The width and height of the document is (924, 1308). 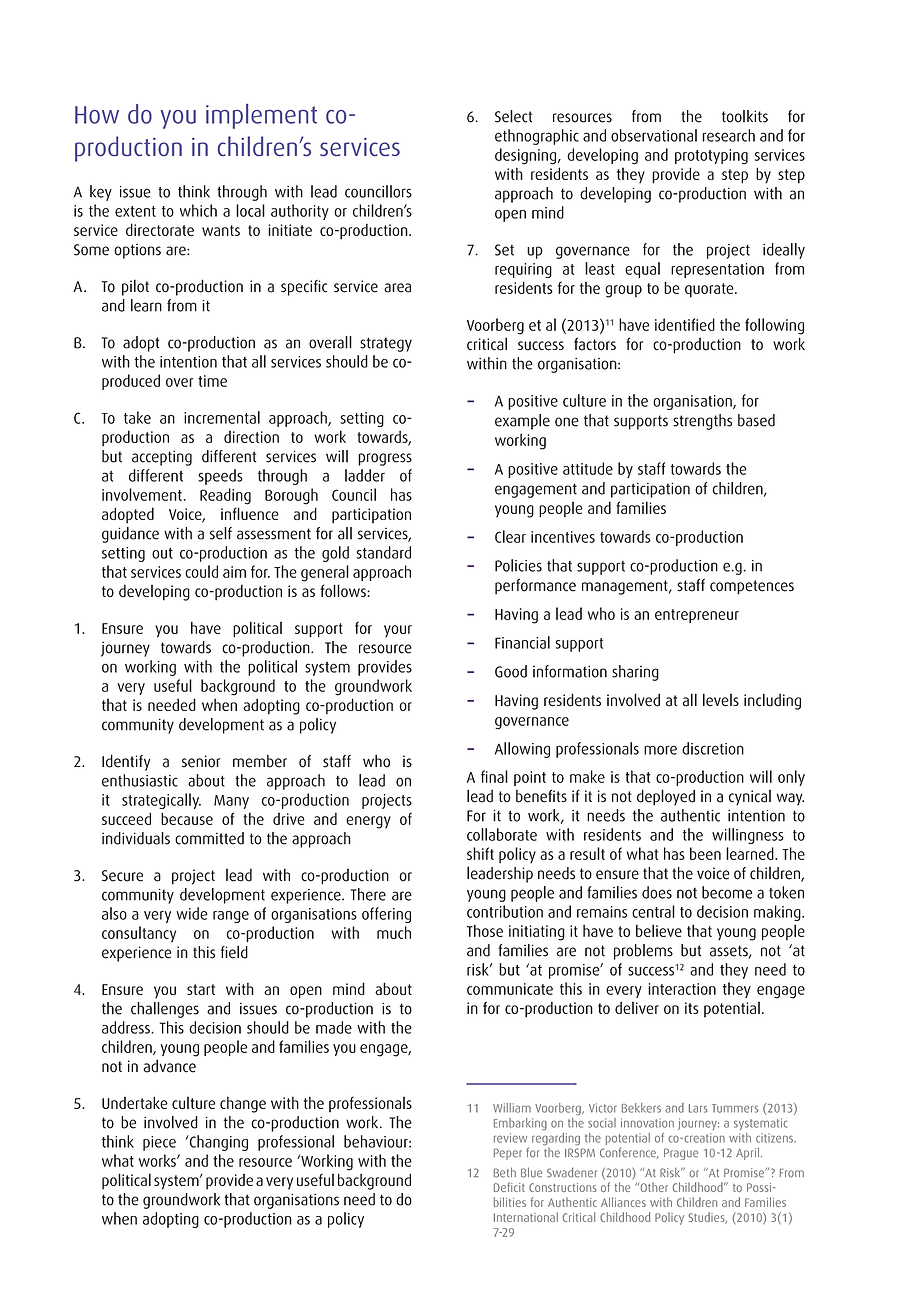 I want to click on Studies, so click(x=707, y=1218).
